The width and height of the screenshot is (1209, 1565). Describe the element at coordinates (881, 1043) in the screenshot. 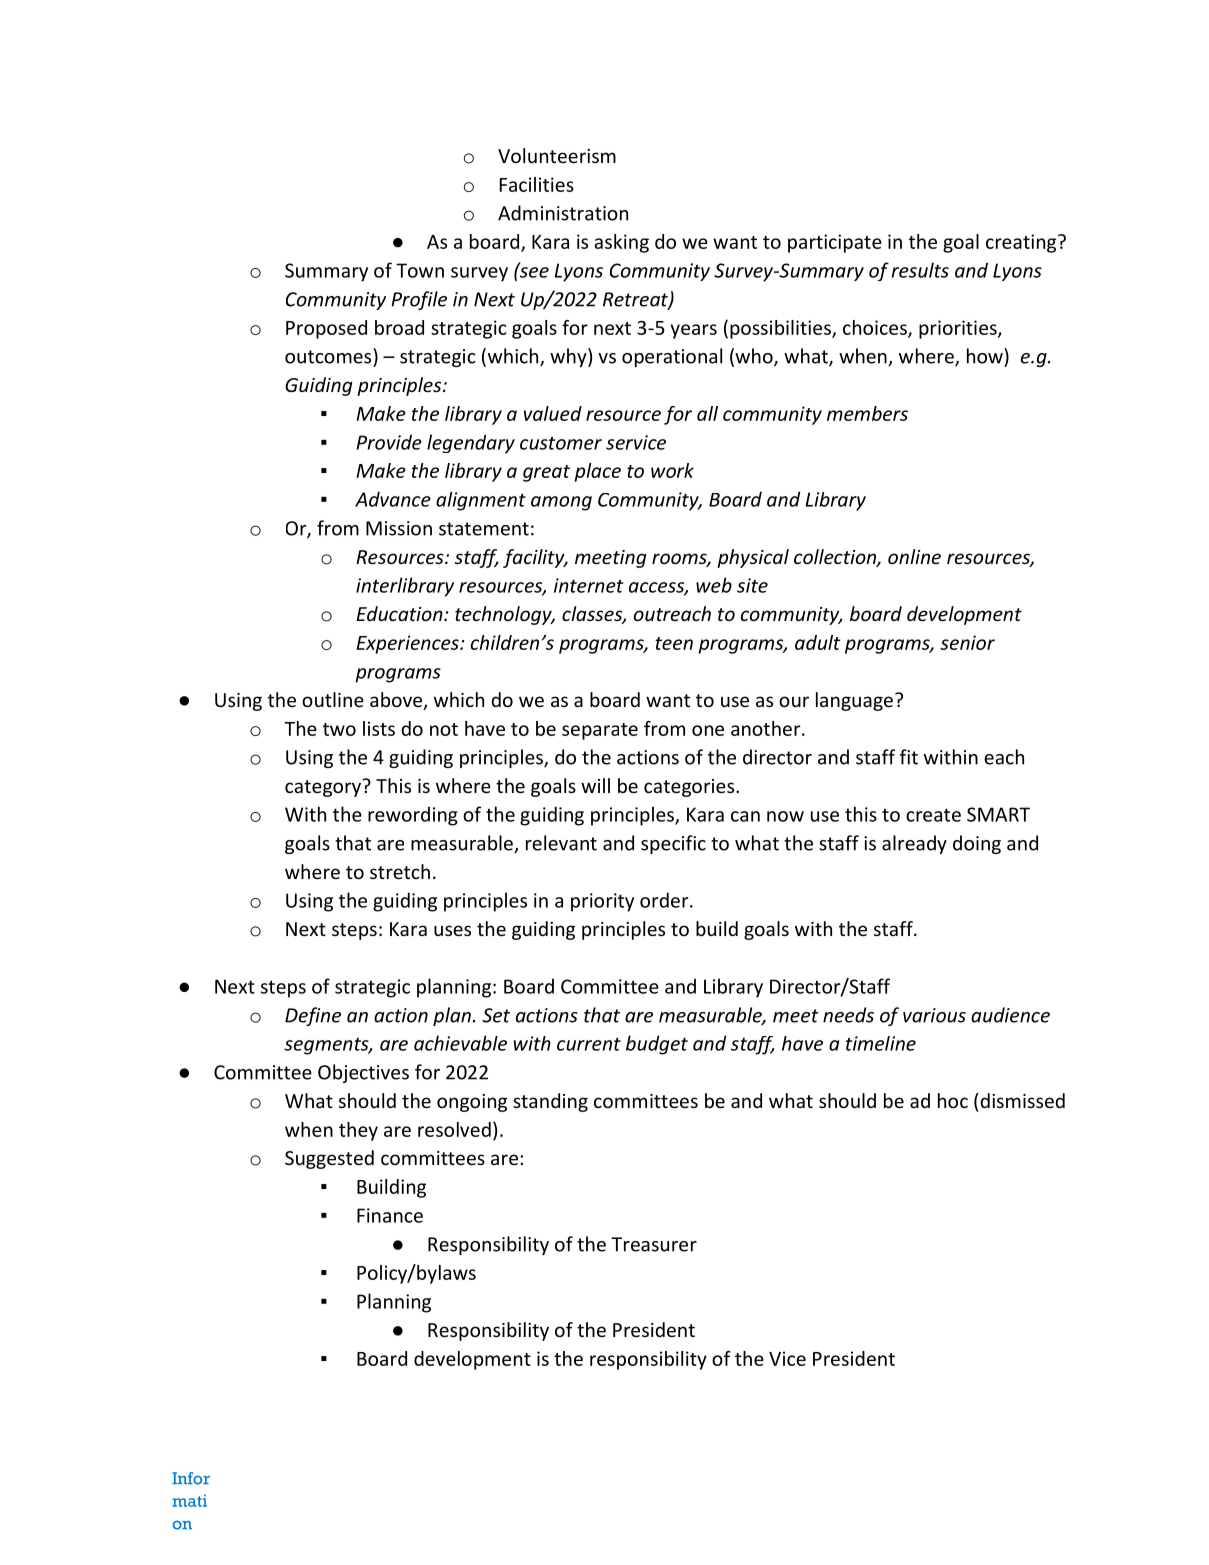

I see `timeline` at that location.
